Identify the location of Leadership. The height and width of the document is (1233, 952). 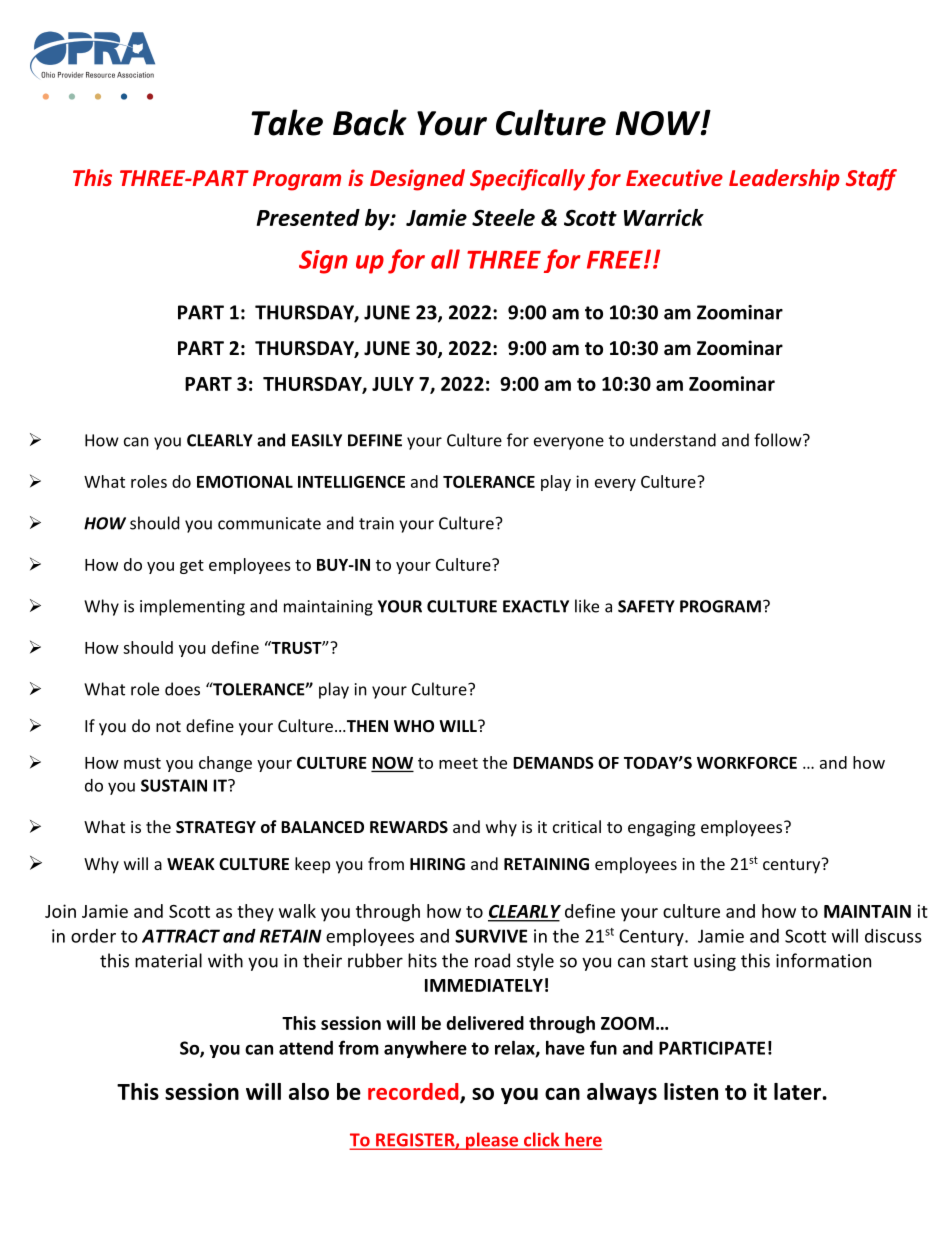
(784, 180).
